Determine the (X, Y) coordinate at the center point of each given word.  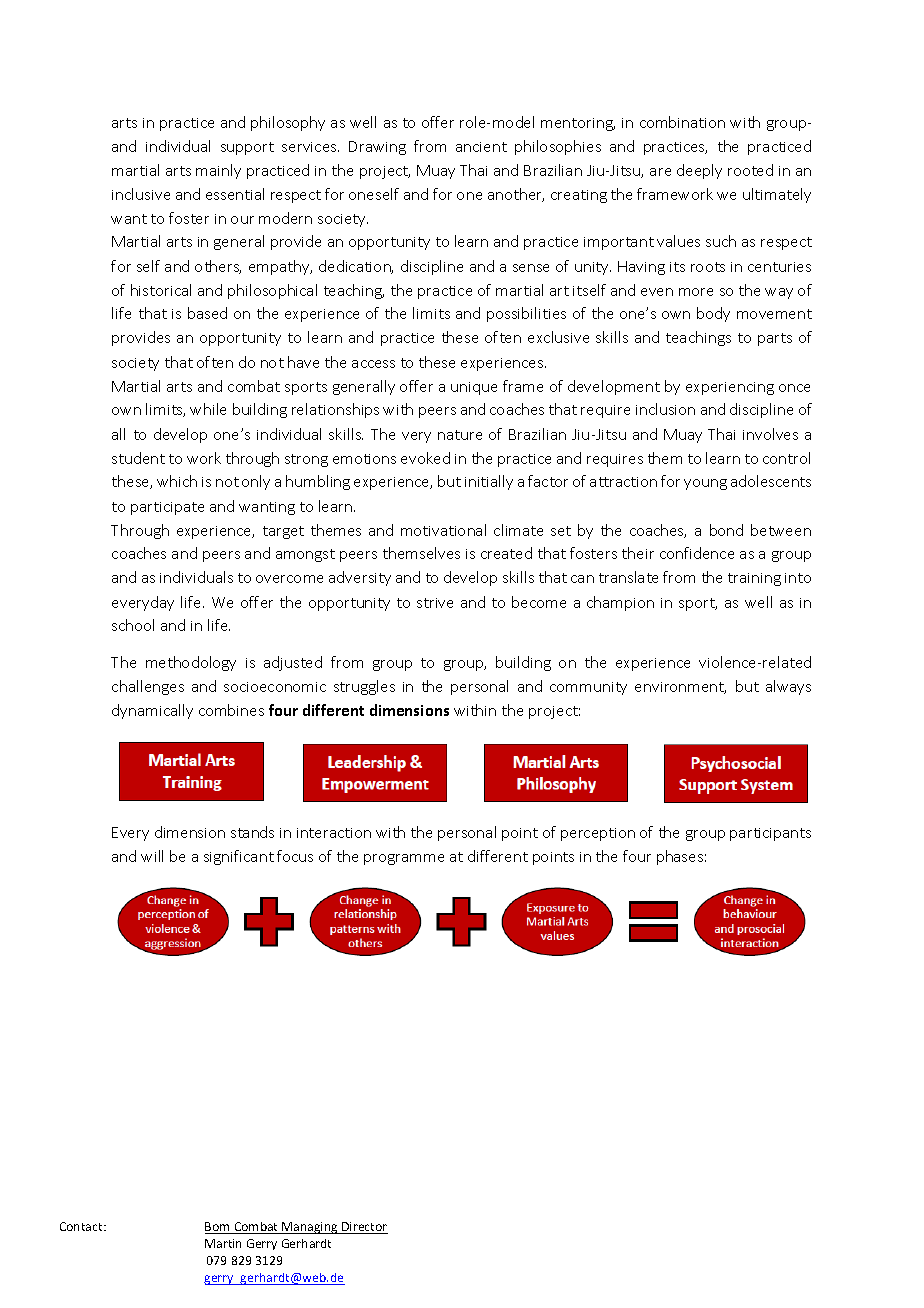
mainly (218, 171)
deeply (699, 171)
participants (770, 834)
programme (404, 859)
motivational (443, 530)
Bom (219, 1228)
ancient (481, 147)
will (152, 856)
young (705, 484)
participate (167, 508)
